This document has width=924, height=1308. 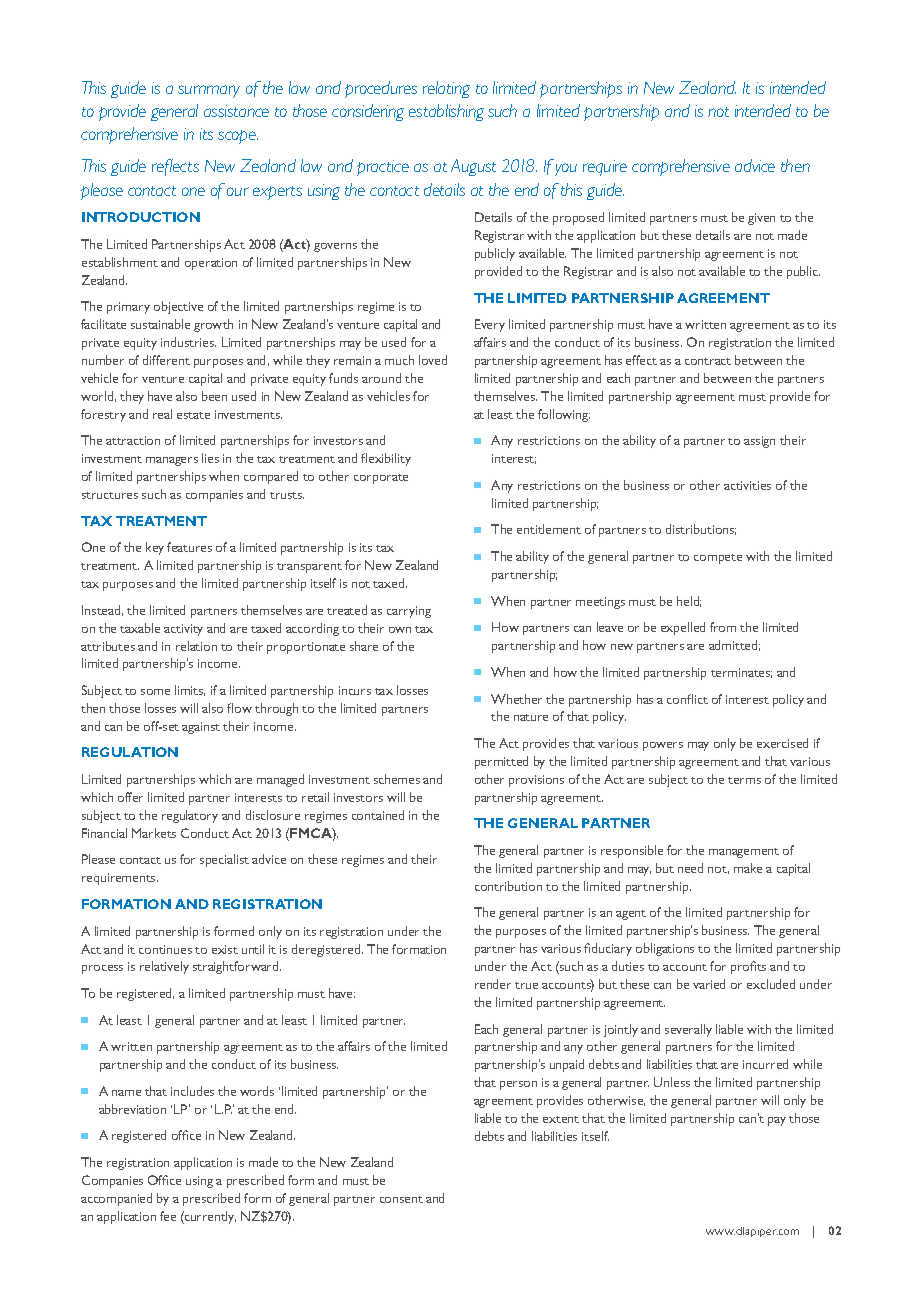 I want to click on summary, so click(x=209, y=91).
